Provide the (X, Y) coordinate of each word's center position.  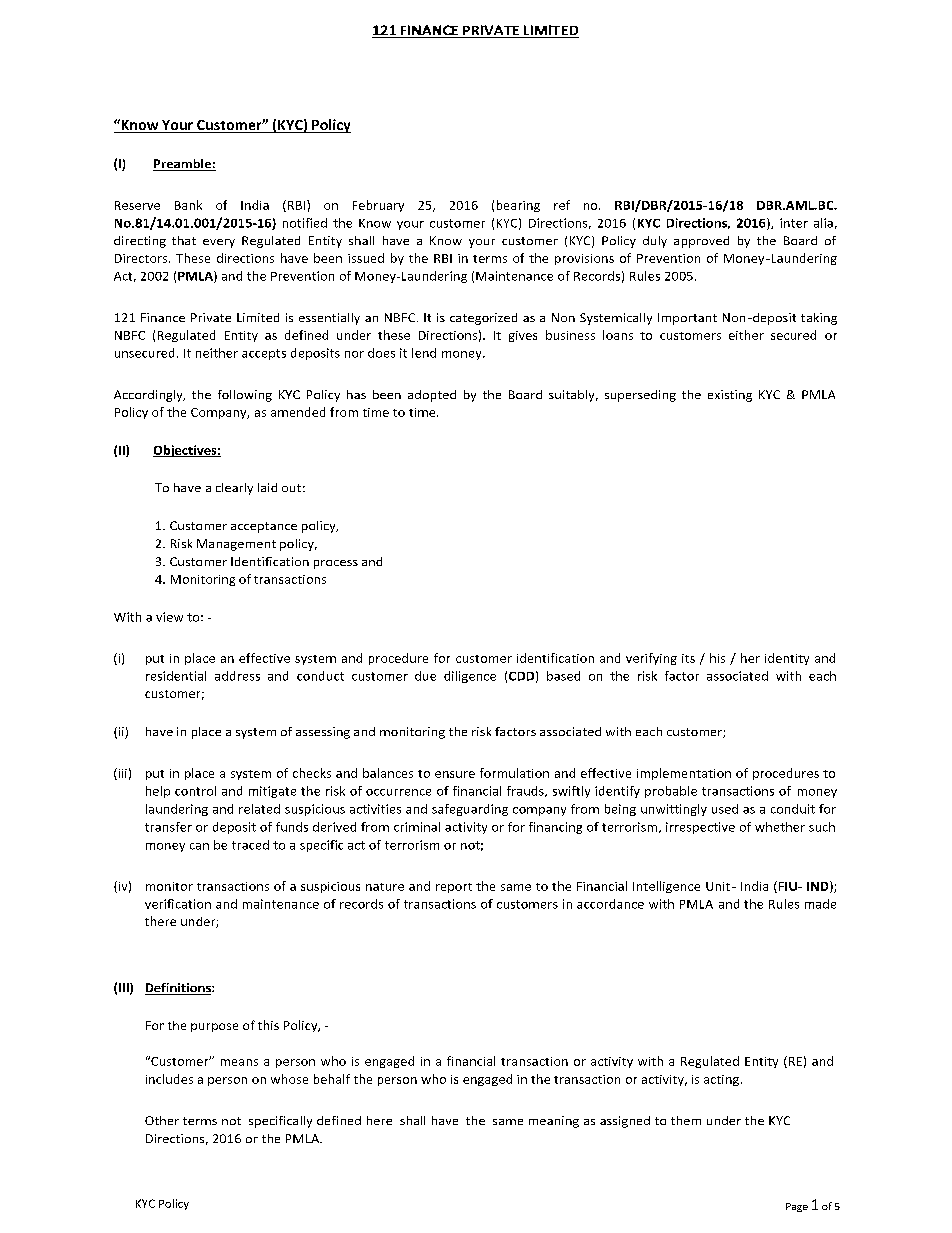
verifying (651, 659)
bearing (518, 206)
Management (236, 545)
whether (780, 827)
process (336, 564)
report (454, 888)
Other (162, 1120)
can (199, 846)
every (219, 243)
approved (701, 242)
